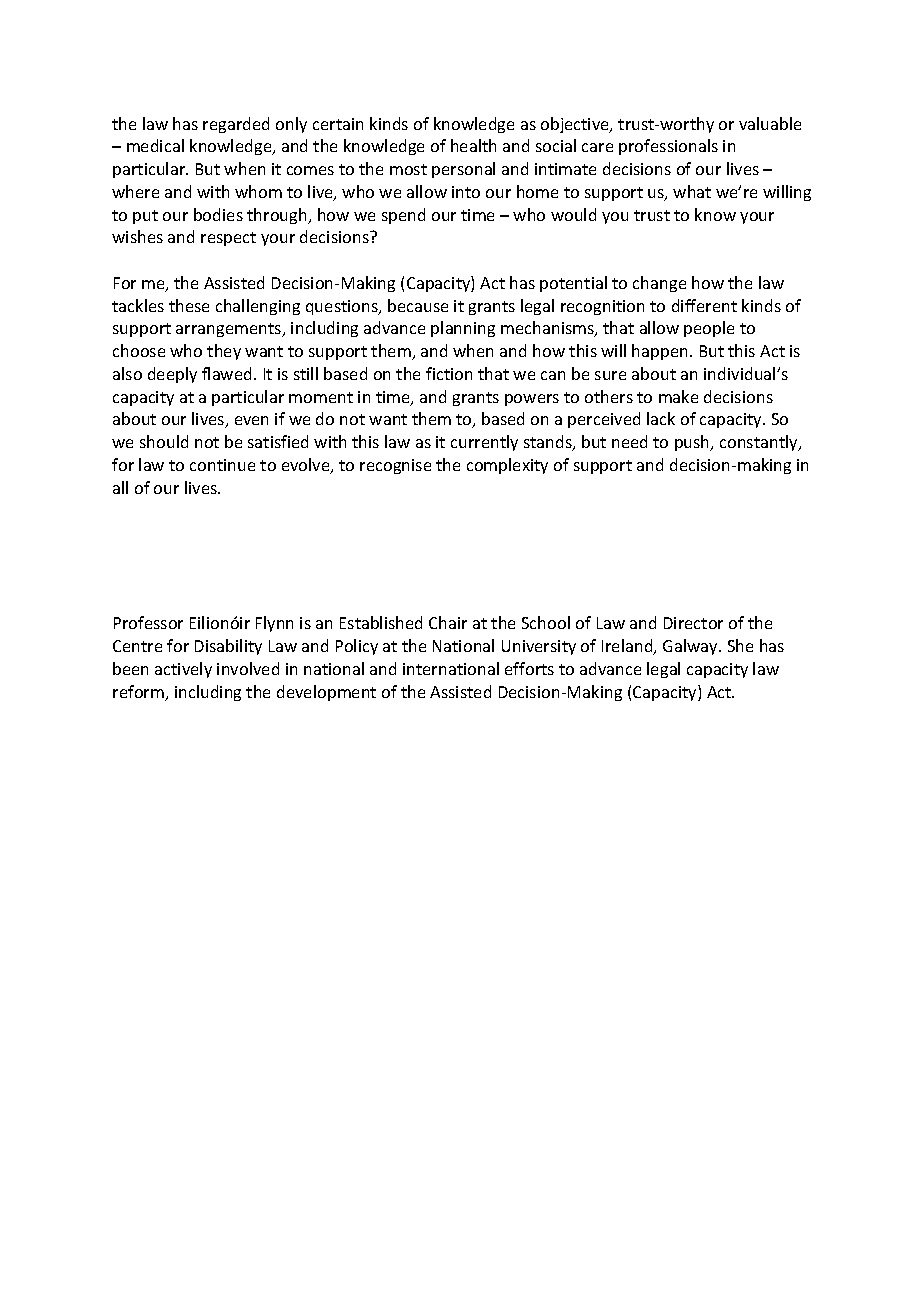 The height and width of the image is (1308, 924). I want to click on regarded, so click(236, 125).
